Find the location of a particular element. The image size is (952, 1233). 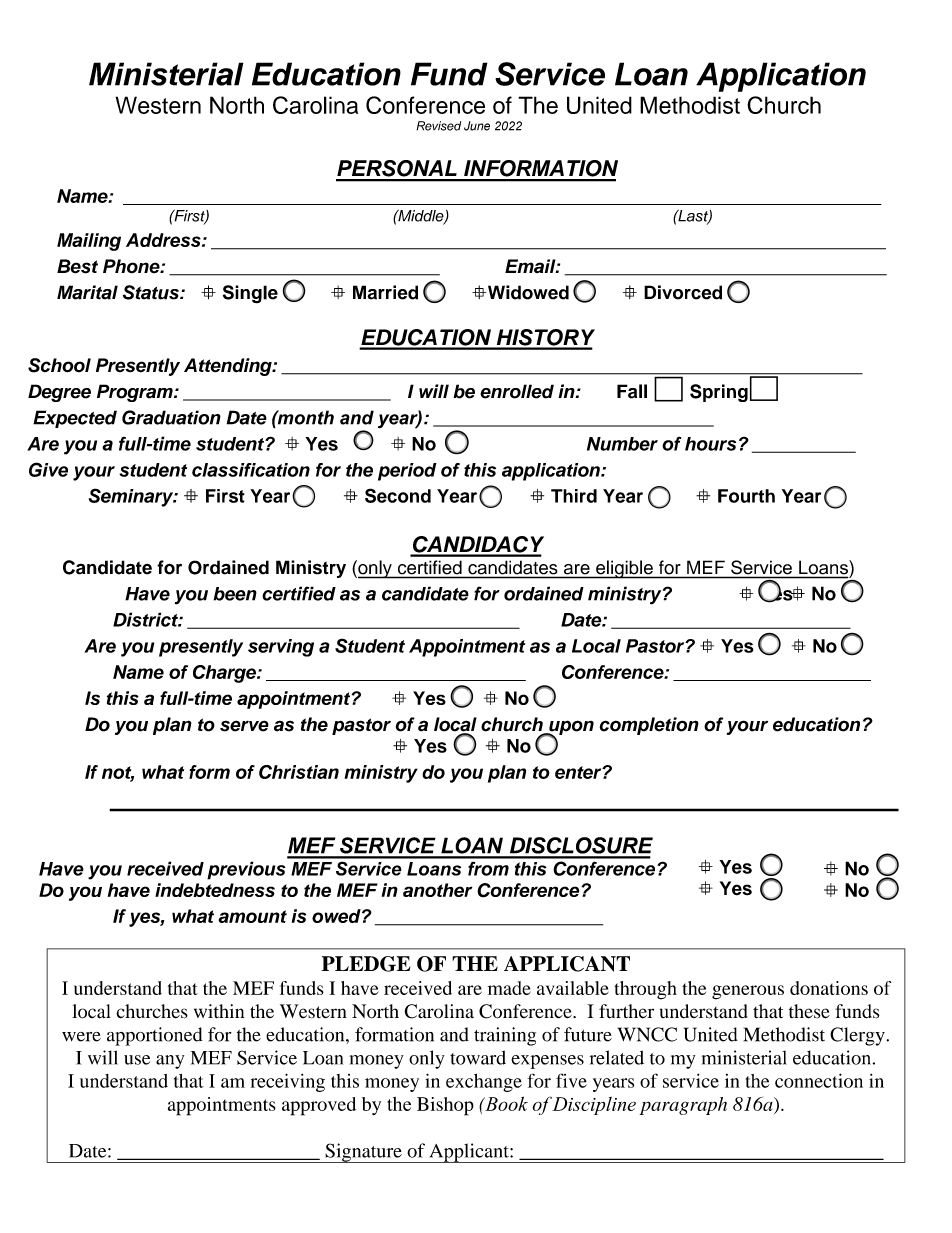

Charge is located at coordinates (225, 674).
